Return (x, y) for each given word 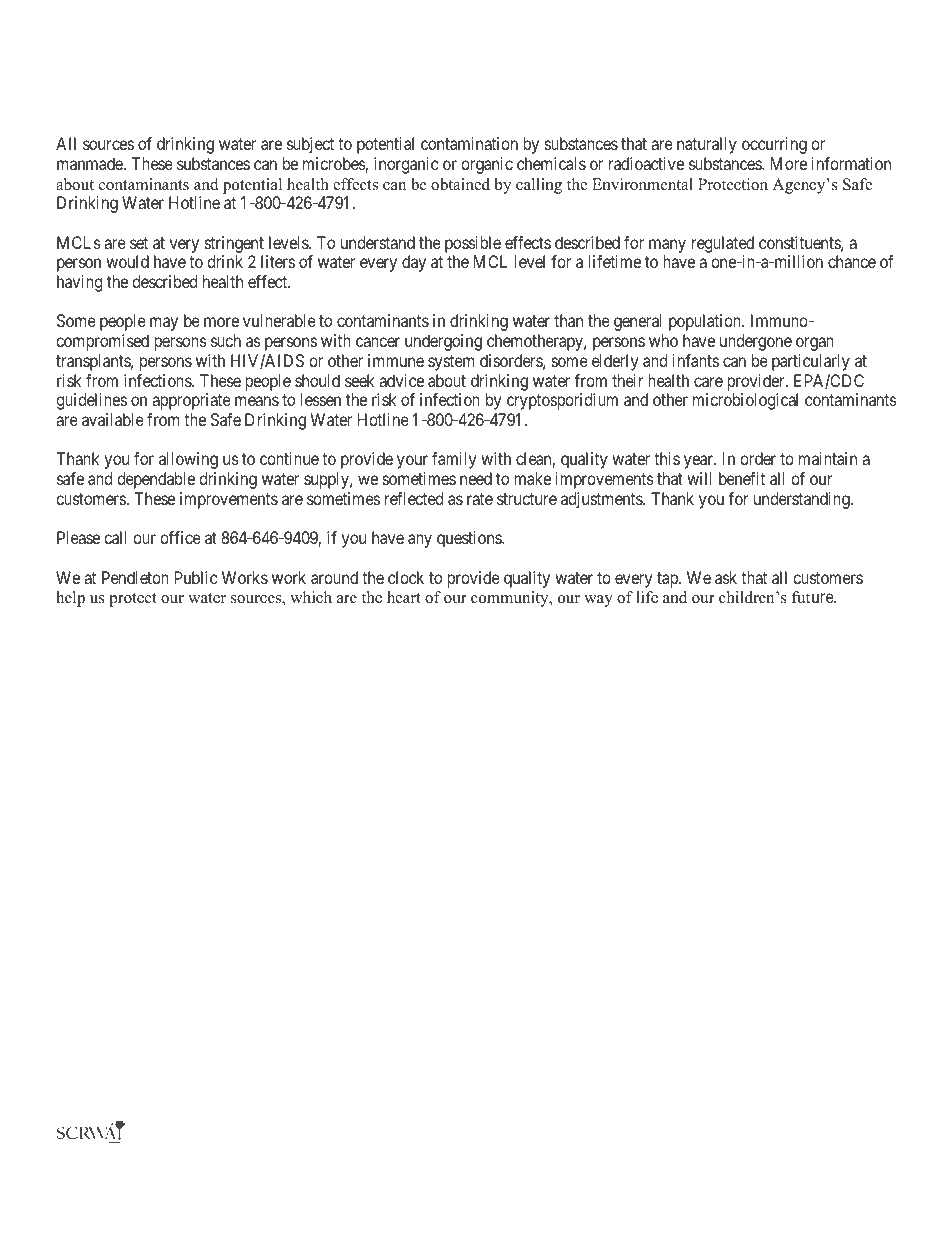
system (451, 363)
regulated (723, 244)
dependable (156, 480)
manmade (91, 163)
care (708, 382)
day (414, 263)
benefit (742, 478)
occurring (774, 145)
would (127, 261)
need (476, 478)
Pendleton (135, 577)
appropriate (191, 401)
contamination (469, 143)
